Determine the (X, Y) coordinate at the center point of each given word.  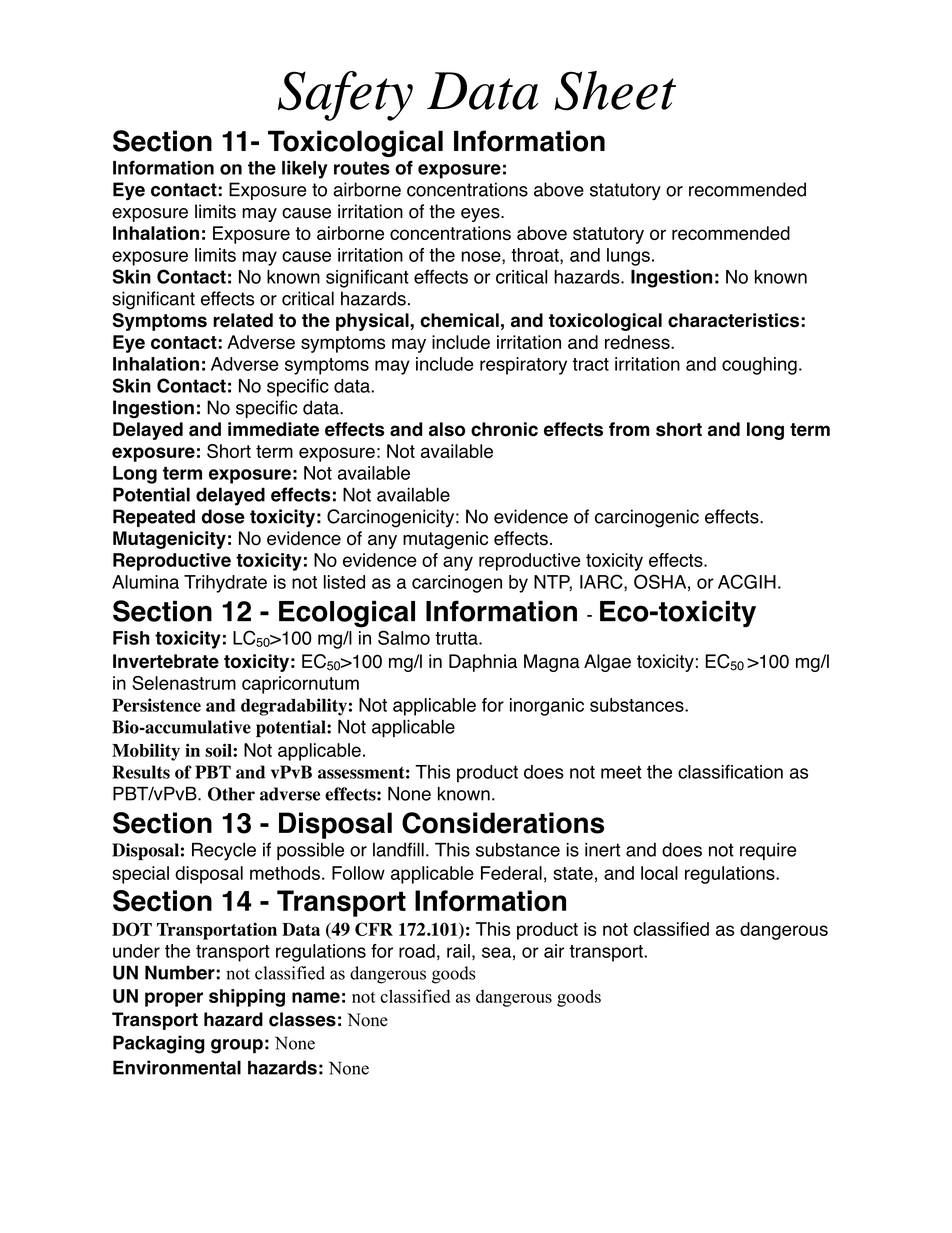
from (629, 429)
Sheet (615, 91)
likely (305, 169)
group (237, 1046)
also (447, 429)
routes (362, 168)
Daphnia (483, 663)
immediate (273, 429)
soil (219, 750)
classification (730, 771)
